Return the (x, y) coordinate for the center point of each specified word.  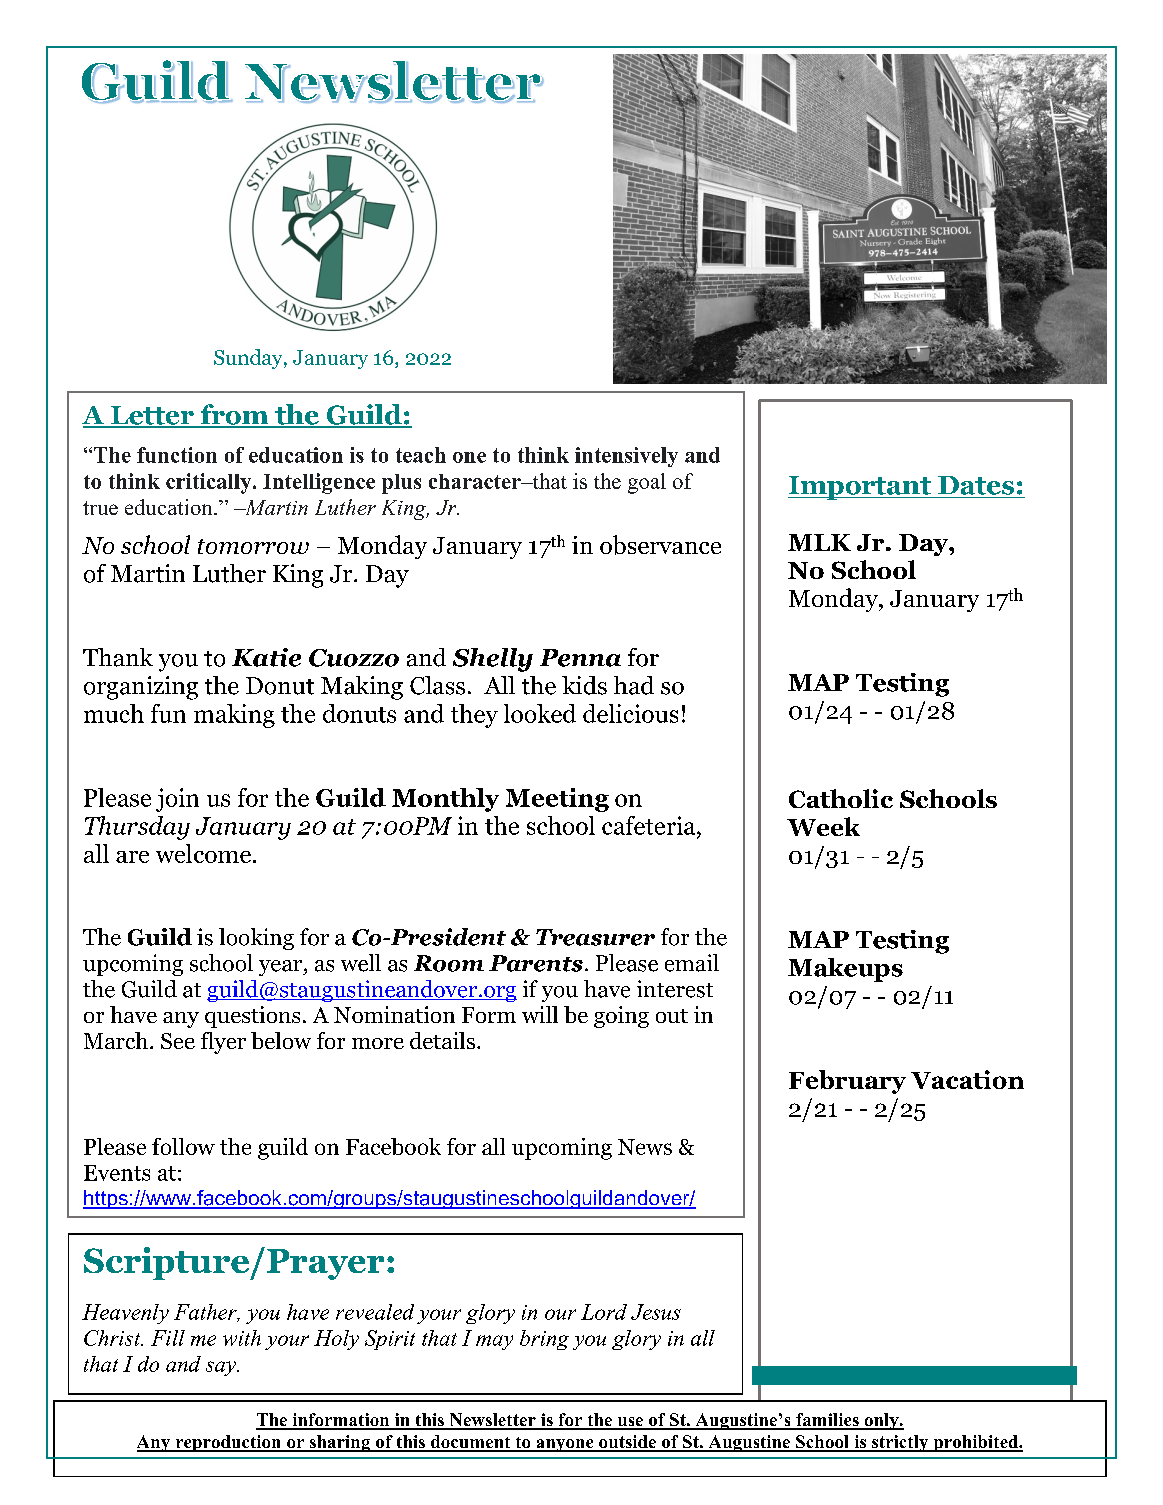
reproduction (228, 1443)
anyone (565, 1445)
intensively (626, 457)
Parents (536, 963)
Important (860, 488)
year (281, 968)
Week (823, 826)
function (177, 455)
